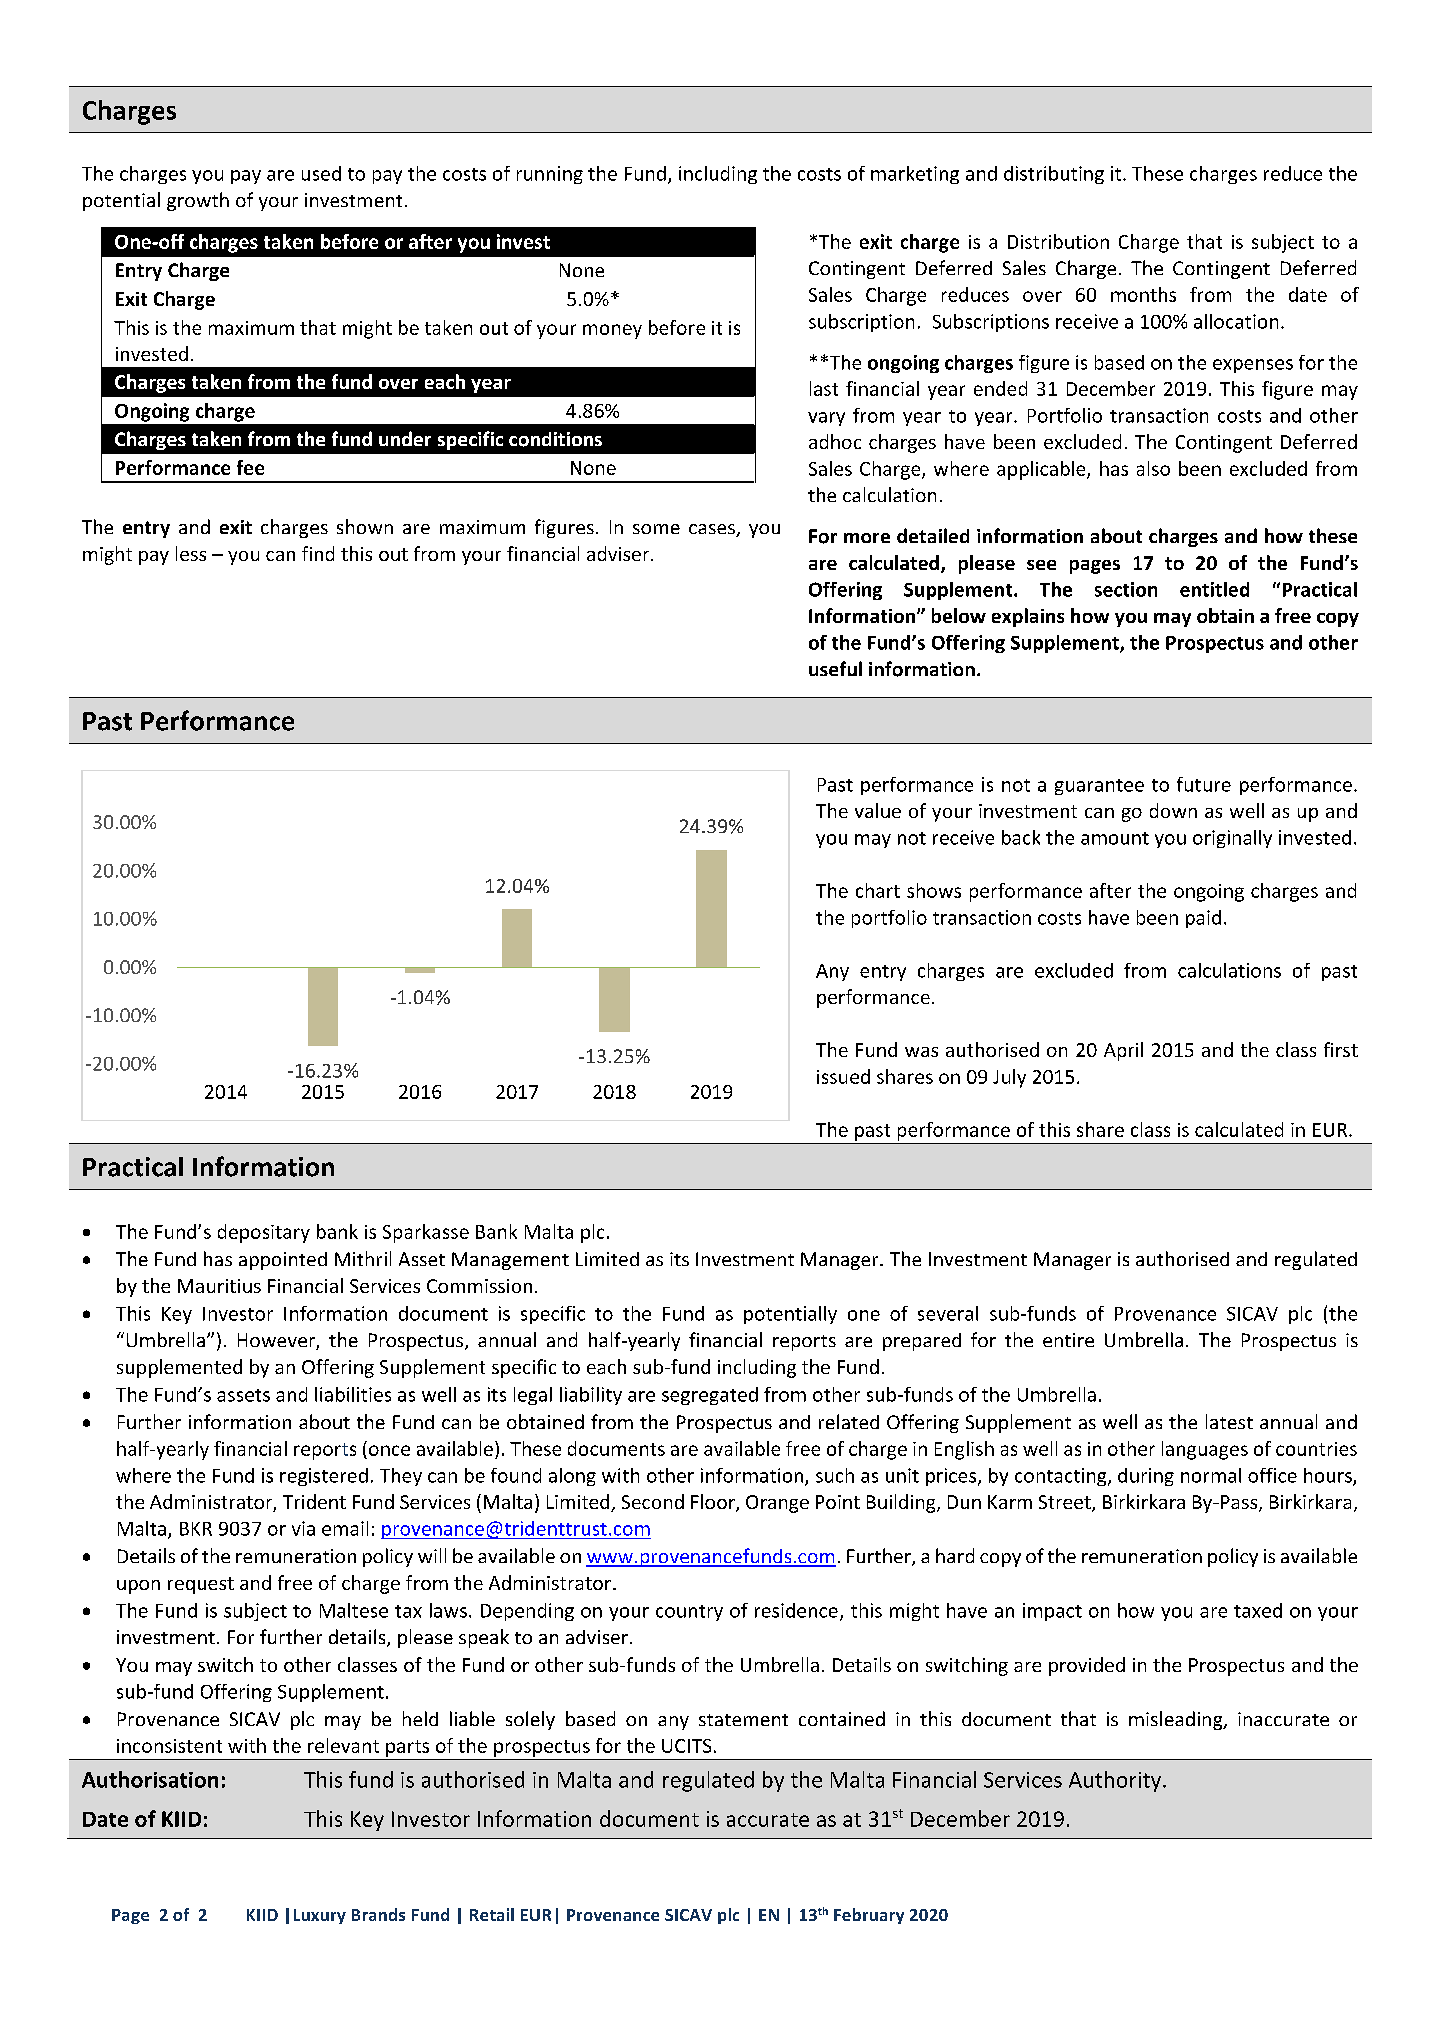 The image size is (1440, 2036). Describe the element at coordinates (318, 553) in the screenshot. I see `find` at that location.
